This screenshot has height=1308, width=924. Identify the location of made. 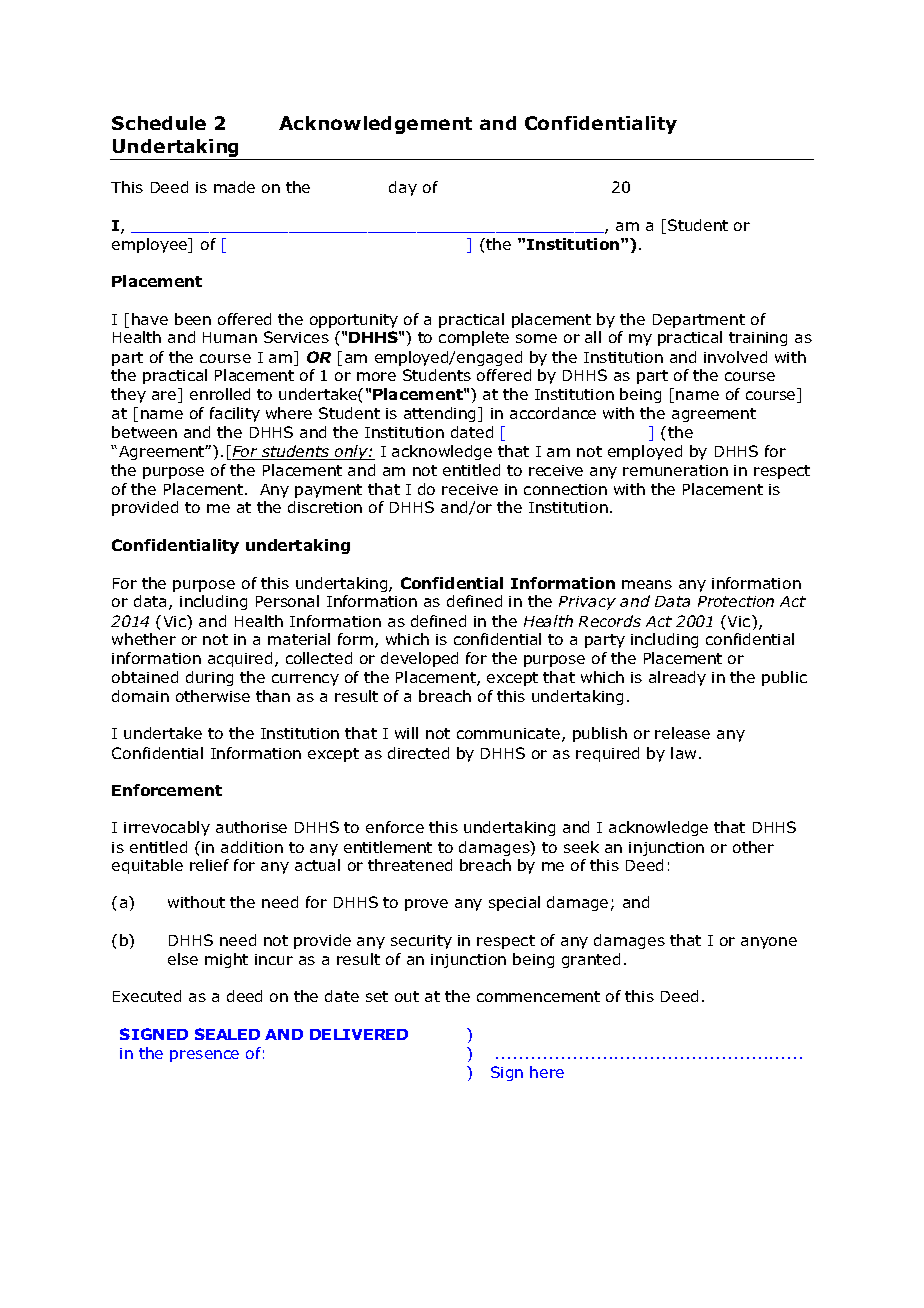
(234, 187).
